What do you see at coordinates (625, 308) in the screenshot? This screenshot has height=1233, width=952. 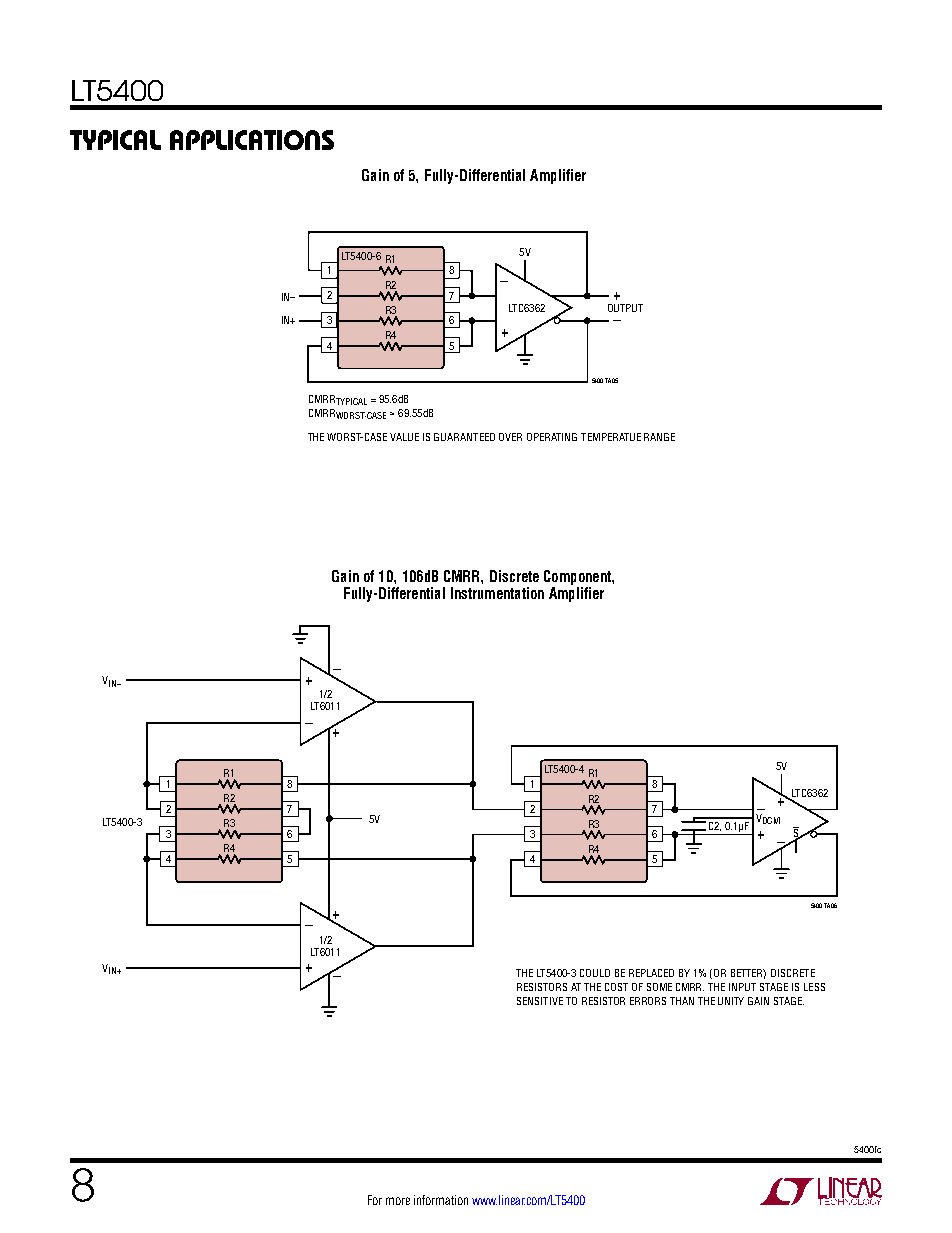 I see `OUTPUT` at bounding box center [625, 308].
